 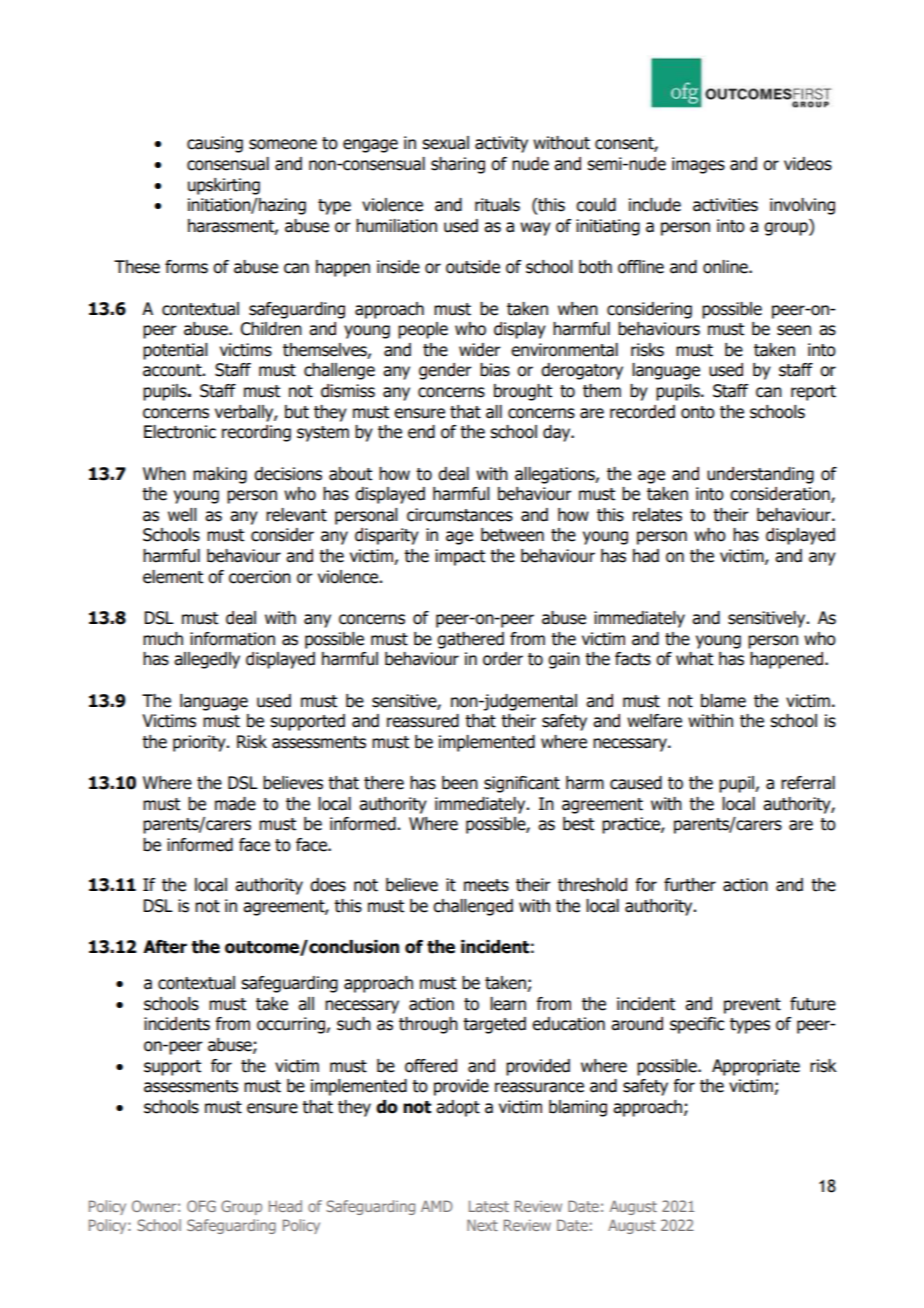 What do you see at coordinates (458, 165) in the document?
I see `sharing` at bounding box center [458, 165].
